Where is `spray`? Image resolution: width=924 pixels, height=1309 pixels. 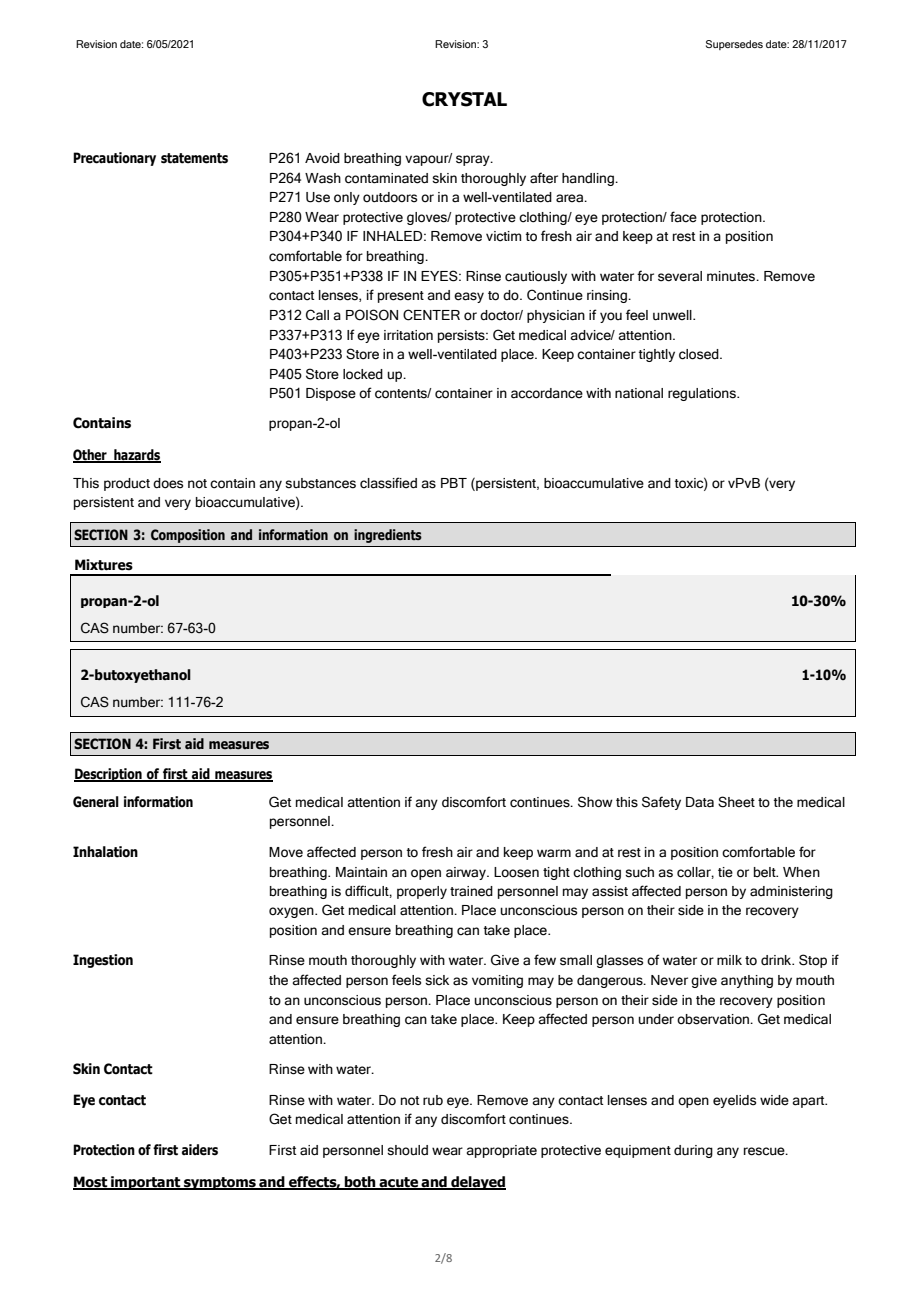 spray is located at coordinates (474, 160).
